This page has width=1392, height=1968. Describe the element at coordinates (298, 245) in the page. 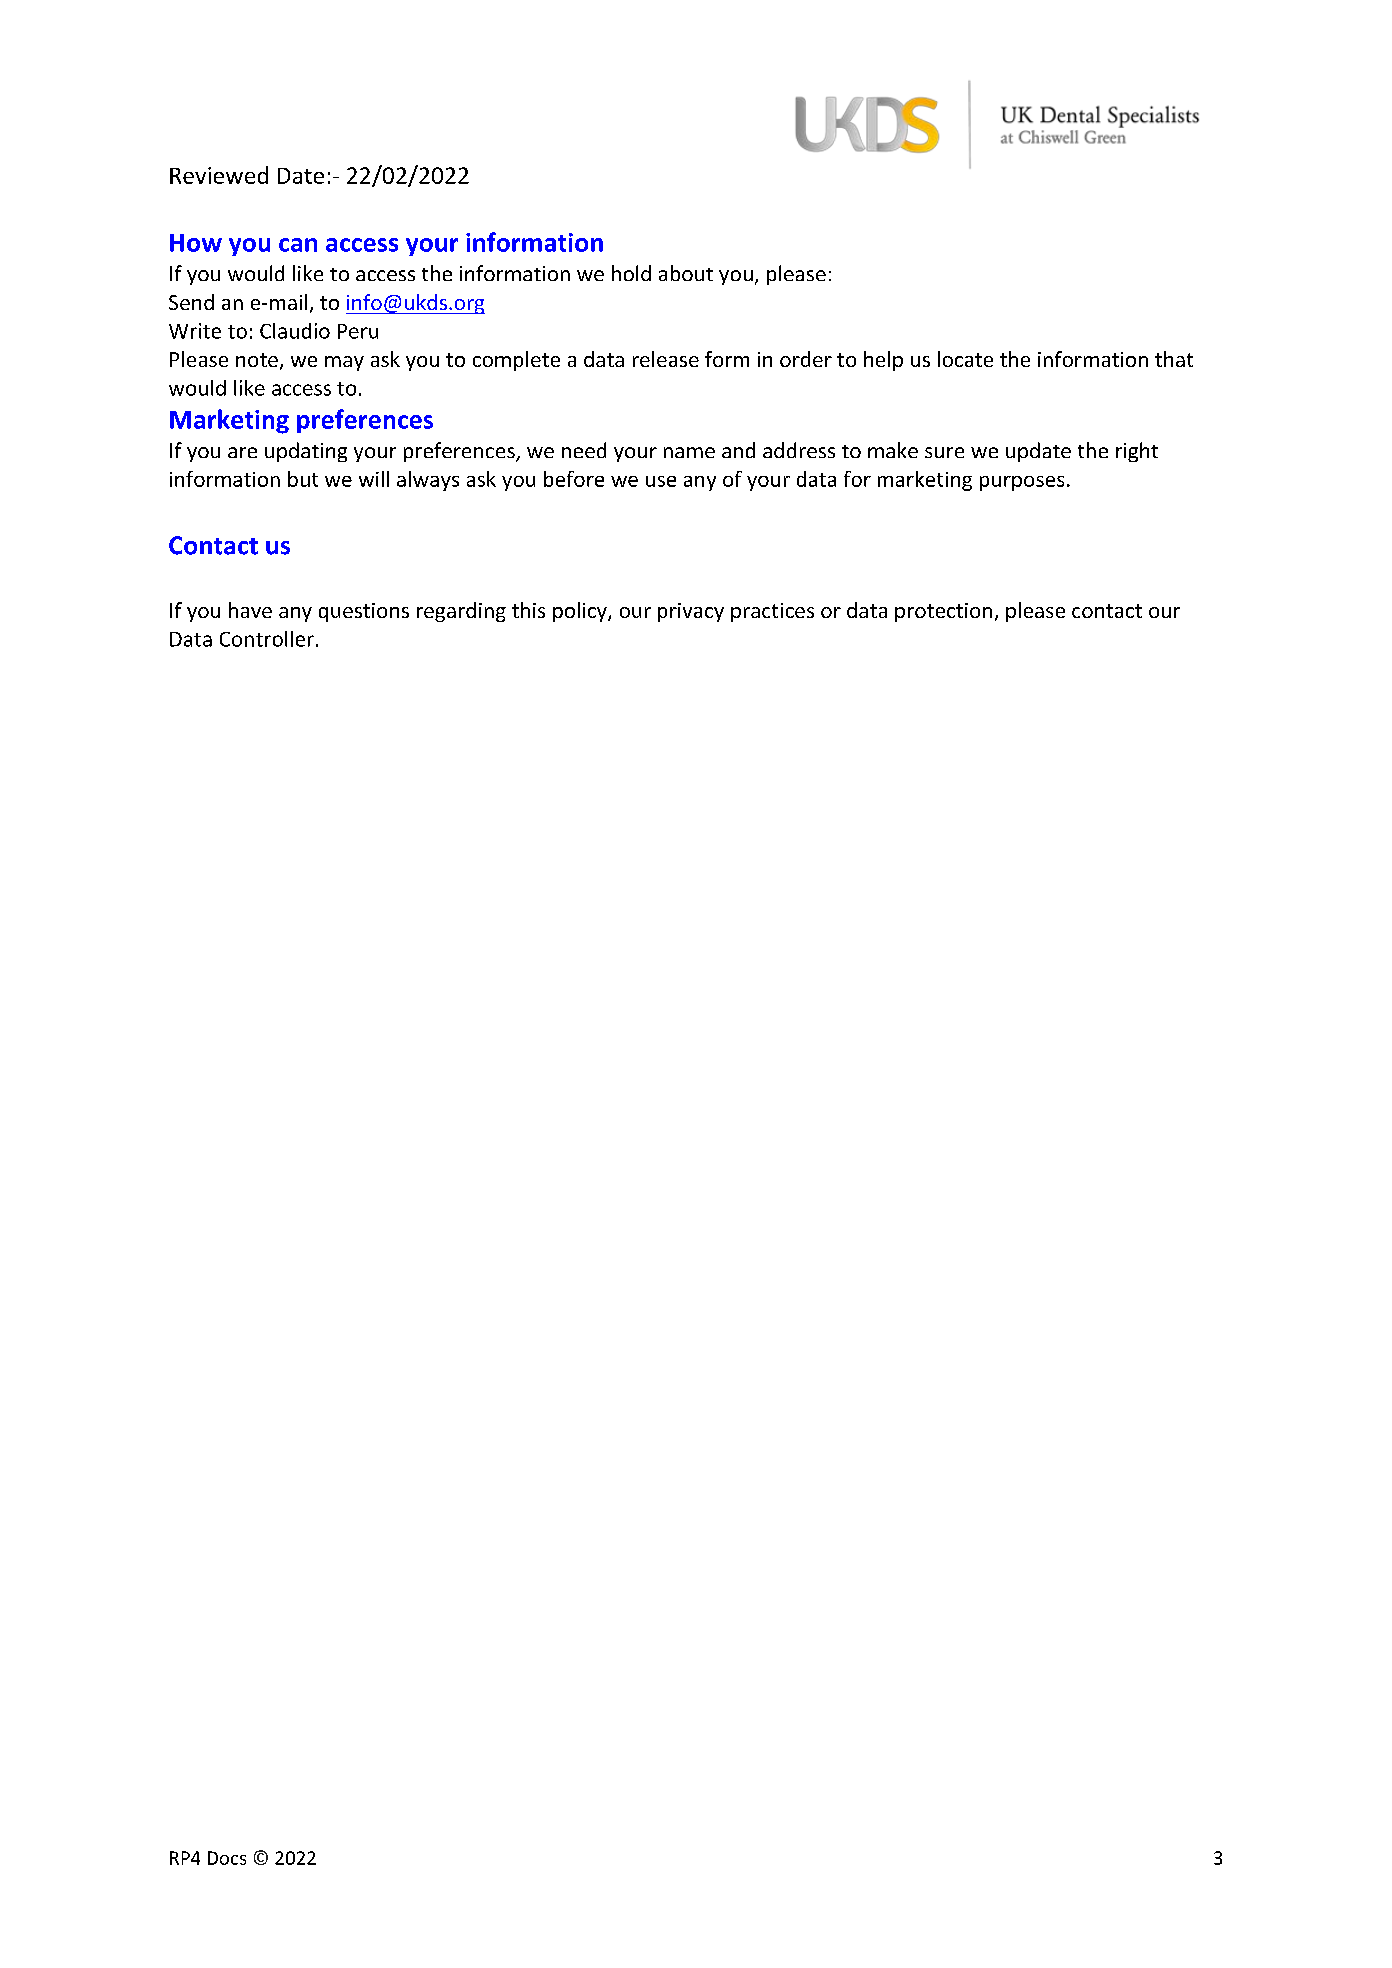

I see `can` at that location.
